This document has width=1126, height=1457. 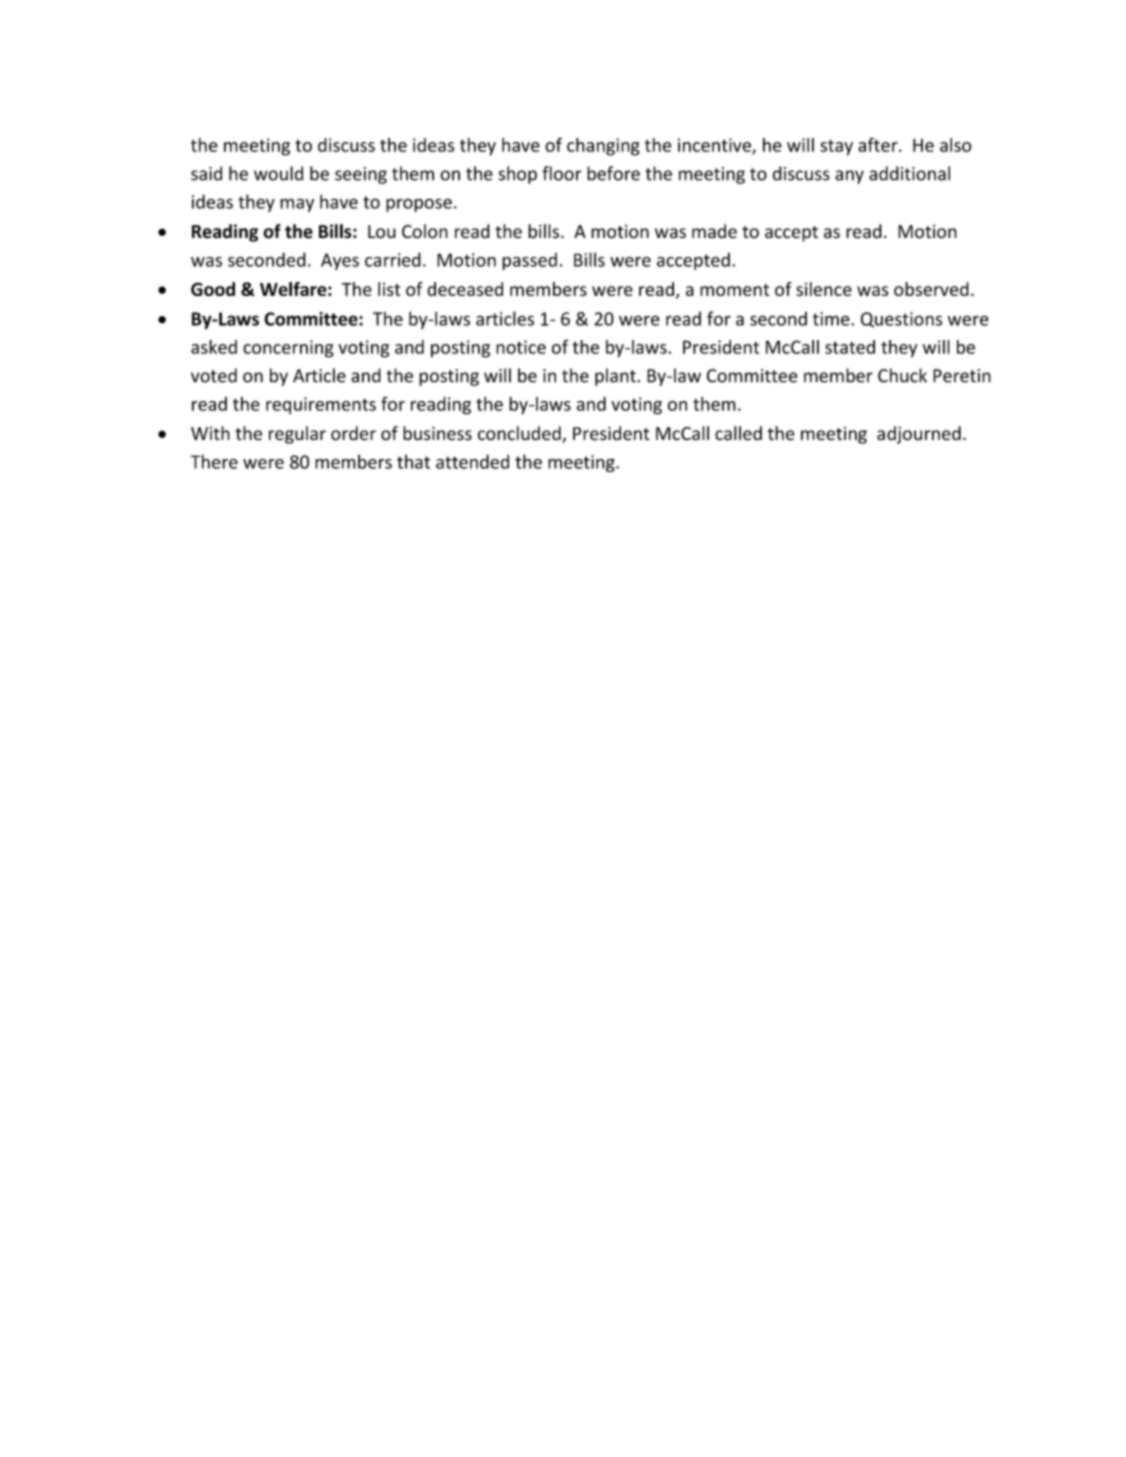 What do you see at coordinates (850, 347) in the document?
I see `stated` at bounding box center [850, 347].
